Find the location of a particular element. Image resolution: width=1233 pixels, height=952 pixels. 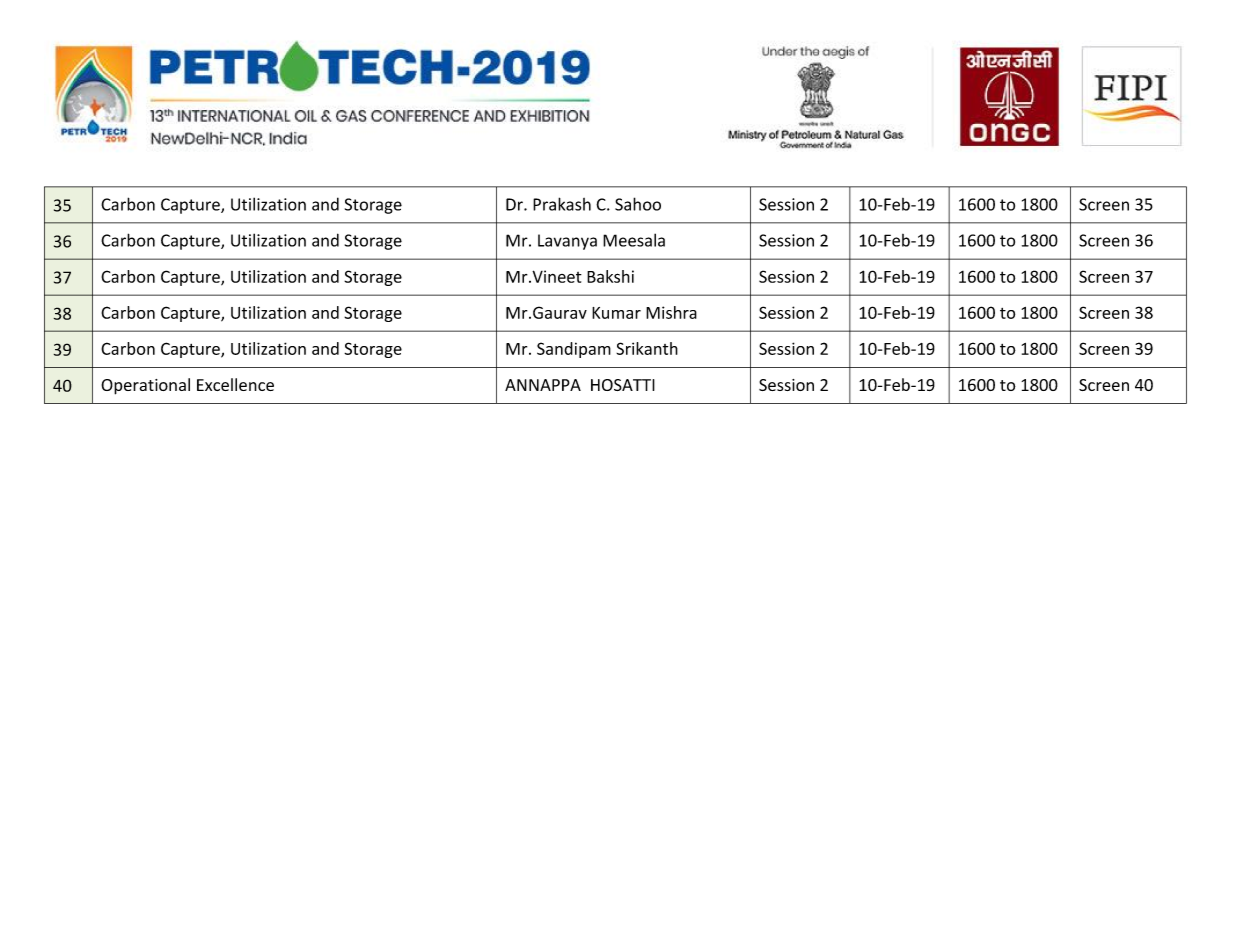

Lavanya is located at coordinates (567, 242).
